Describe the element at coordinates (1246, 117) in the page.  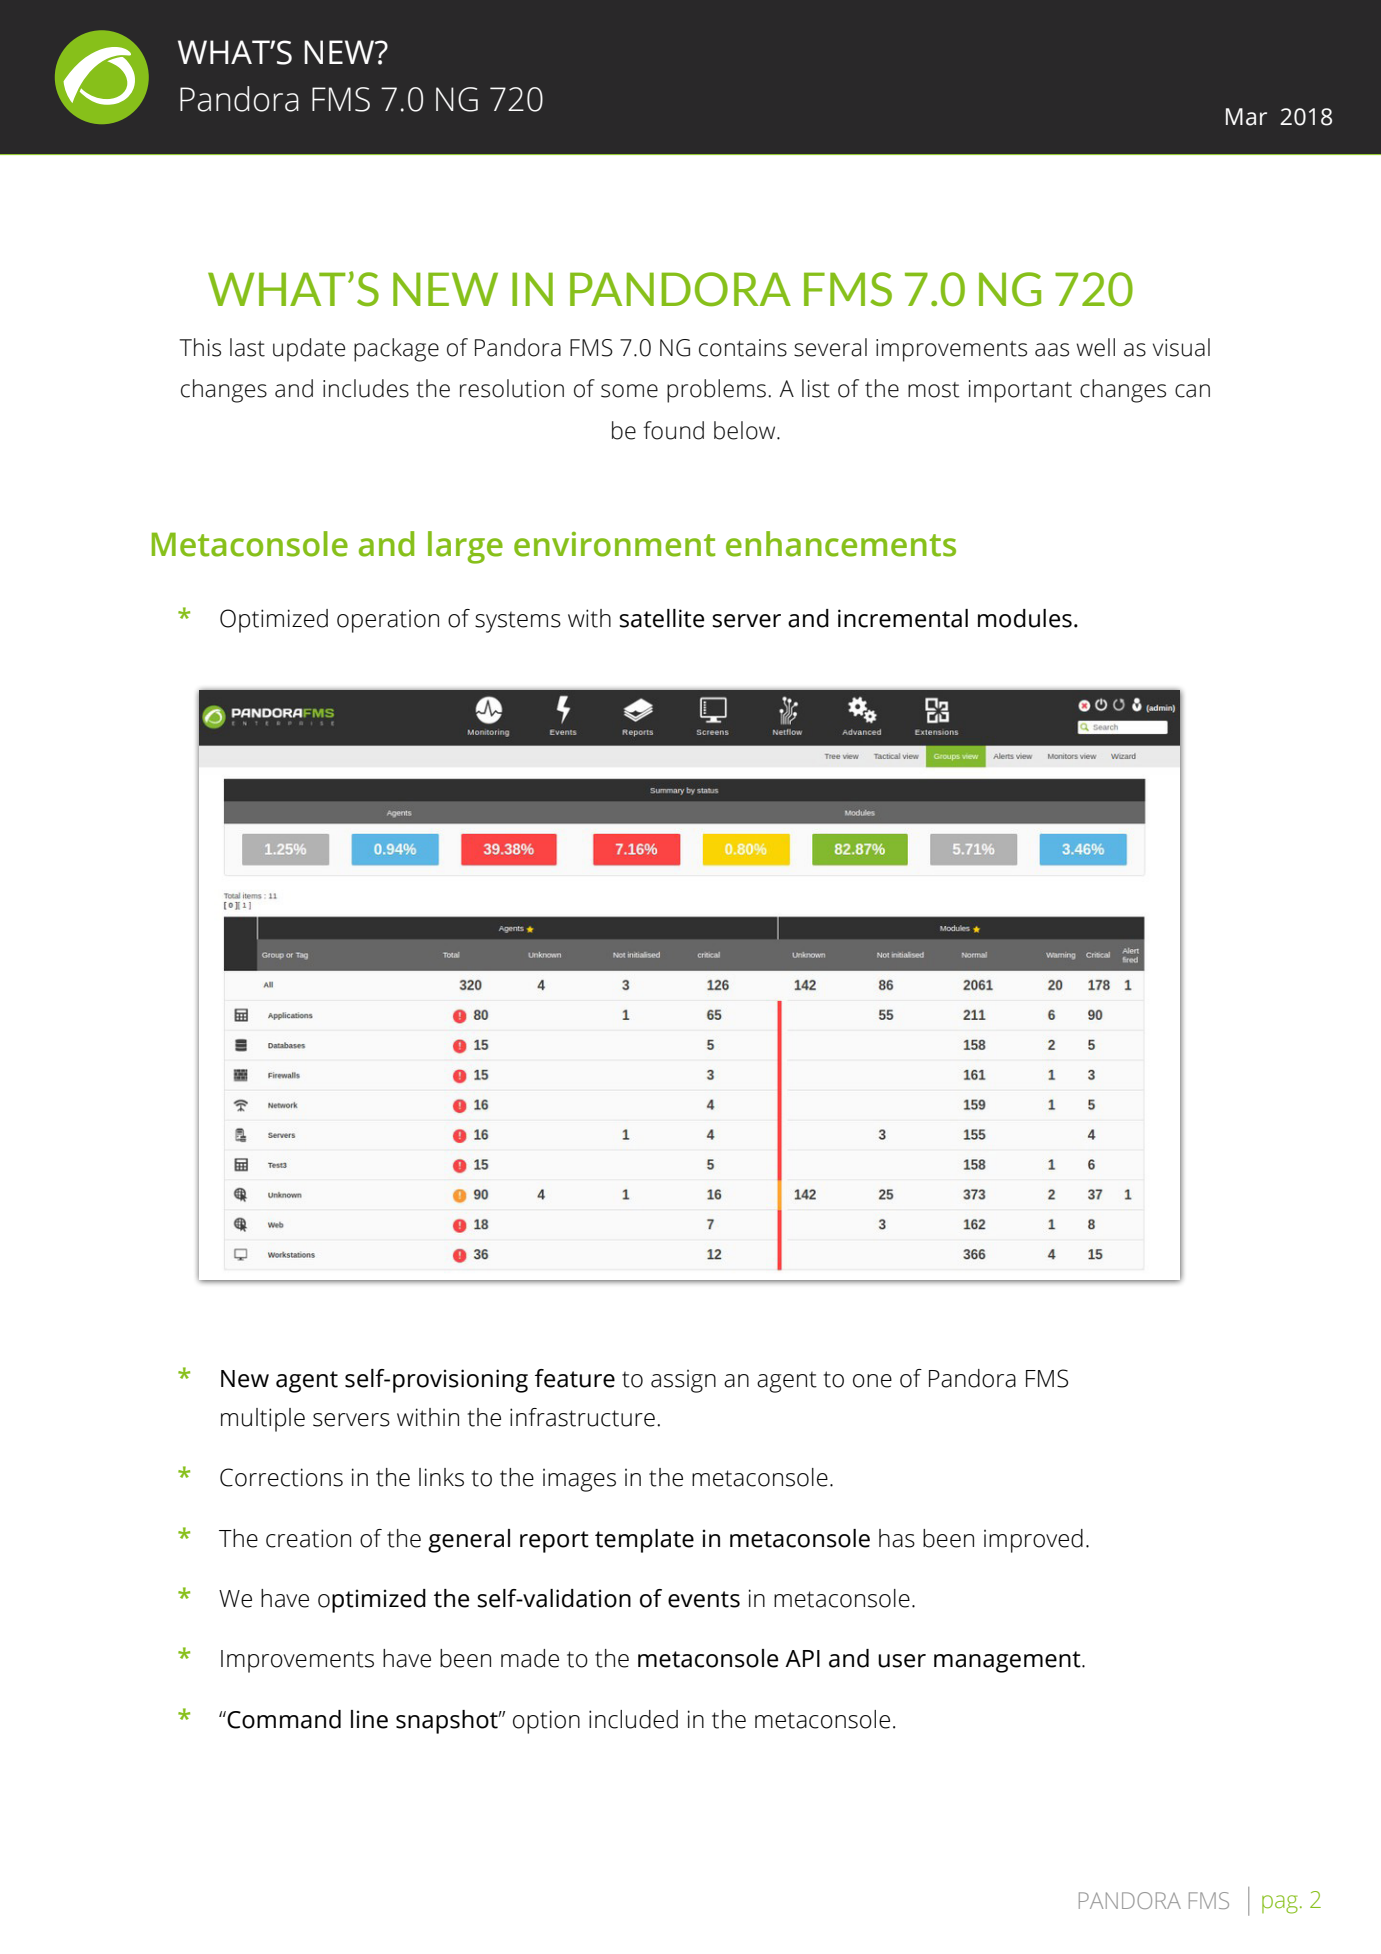
I see `Mar` at that location.
